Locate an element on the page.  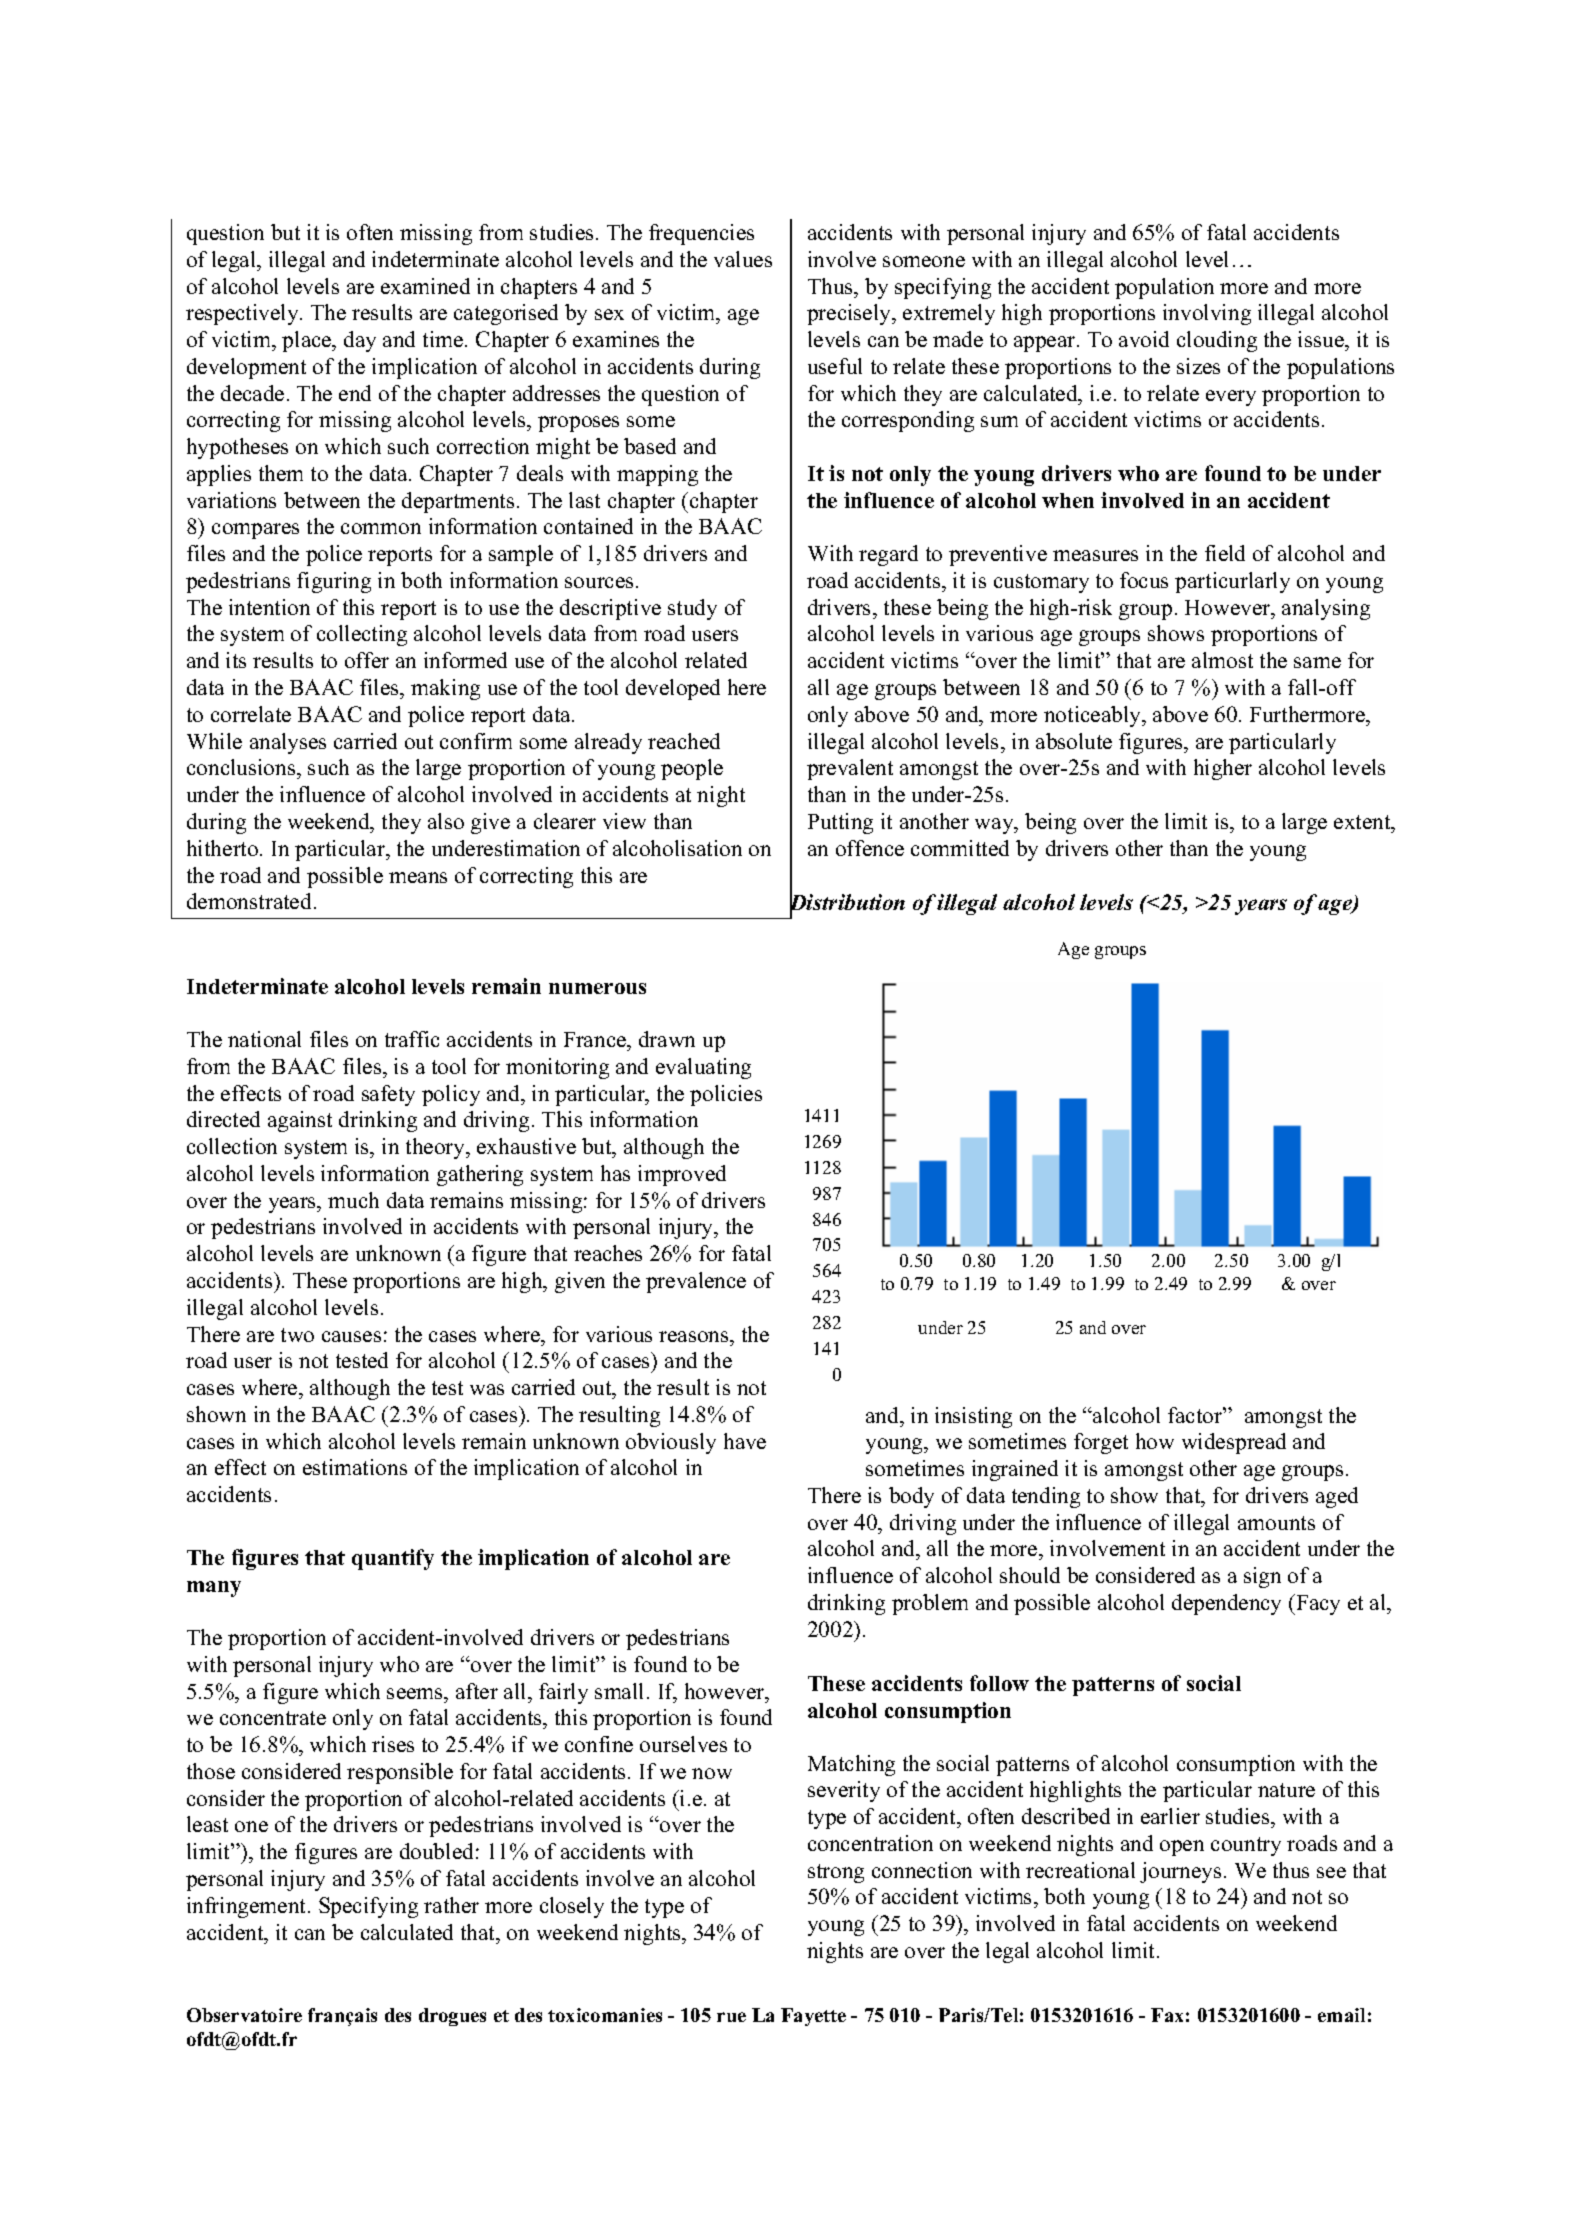
values is located at coordinates (743, 259).
